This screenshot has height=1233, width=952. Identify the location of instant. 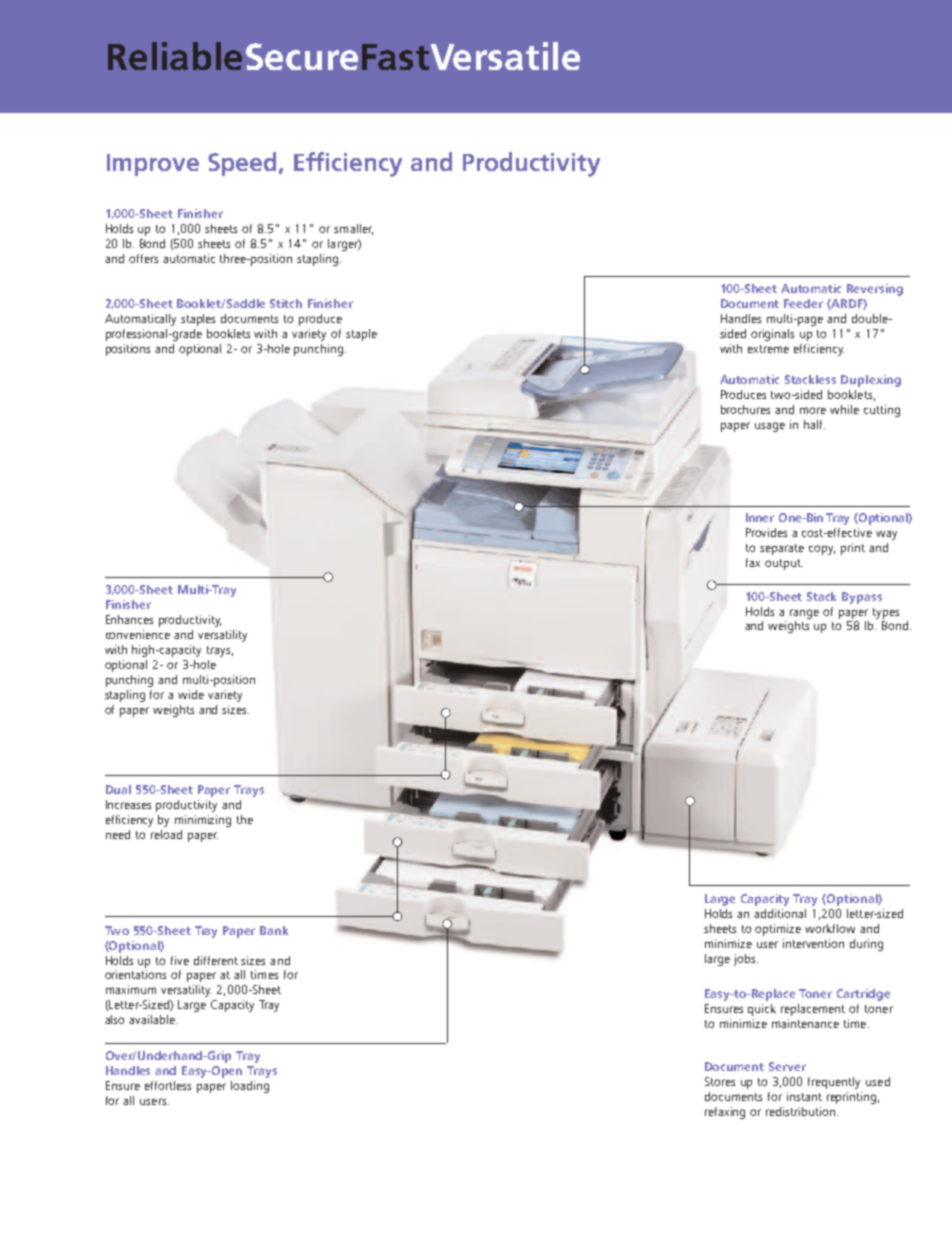
(804, 1096).
